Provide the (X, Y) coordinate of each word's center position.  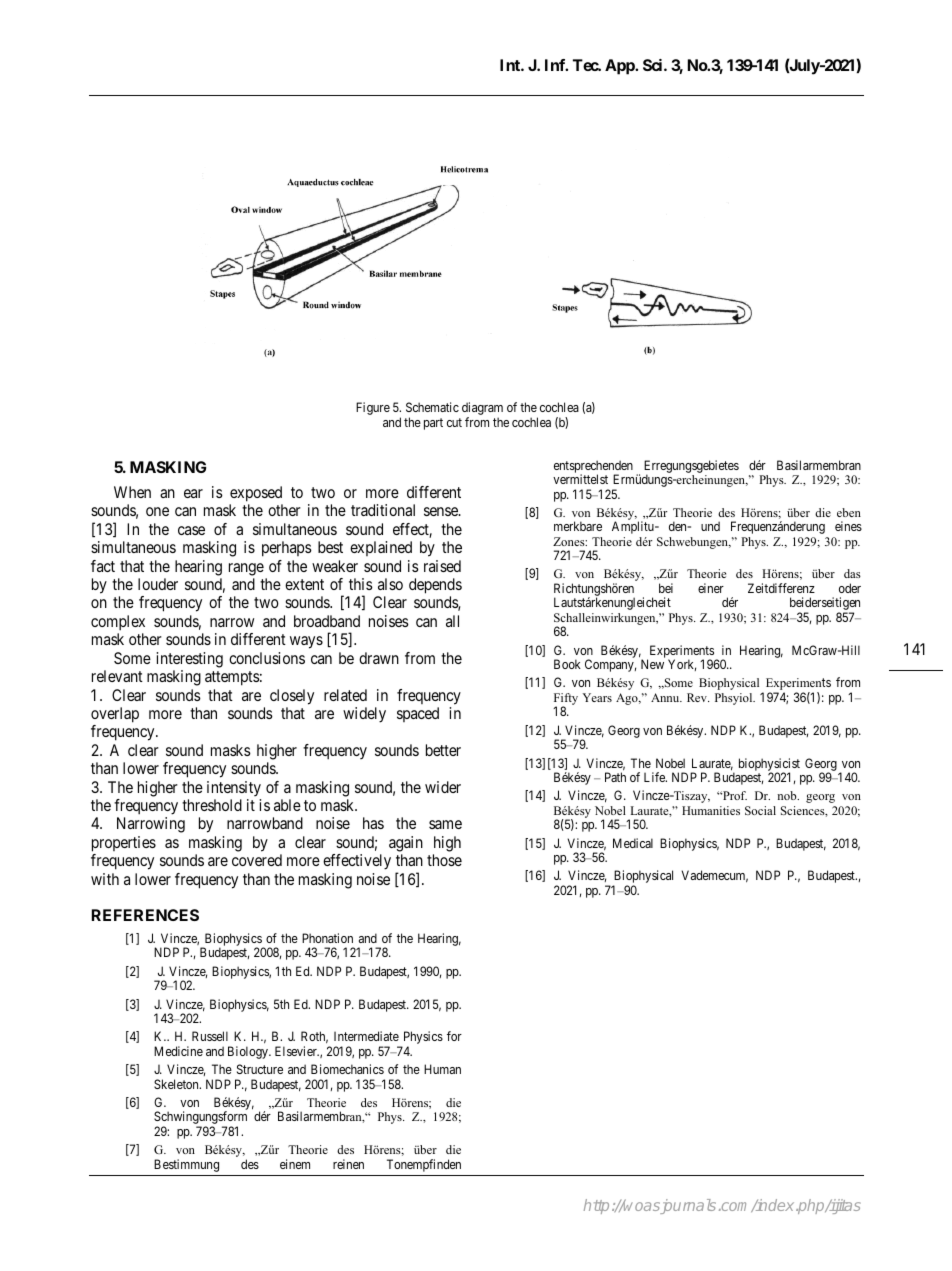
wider (443, 787)
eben (849, 512)
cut (454, 422)
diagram (482, 410)
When (132, 492)
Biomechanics (347, 1069)
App (620, 67)
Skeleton (177, 1084)
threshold (212, 805)
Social (760, 810)
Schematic (432, 407)
